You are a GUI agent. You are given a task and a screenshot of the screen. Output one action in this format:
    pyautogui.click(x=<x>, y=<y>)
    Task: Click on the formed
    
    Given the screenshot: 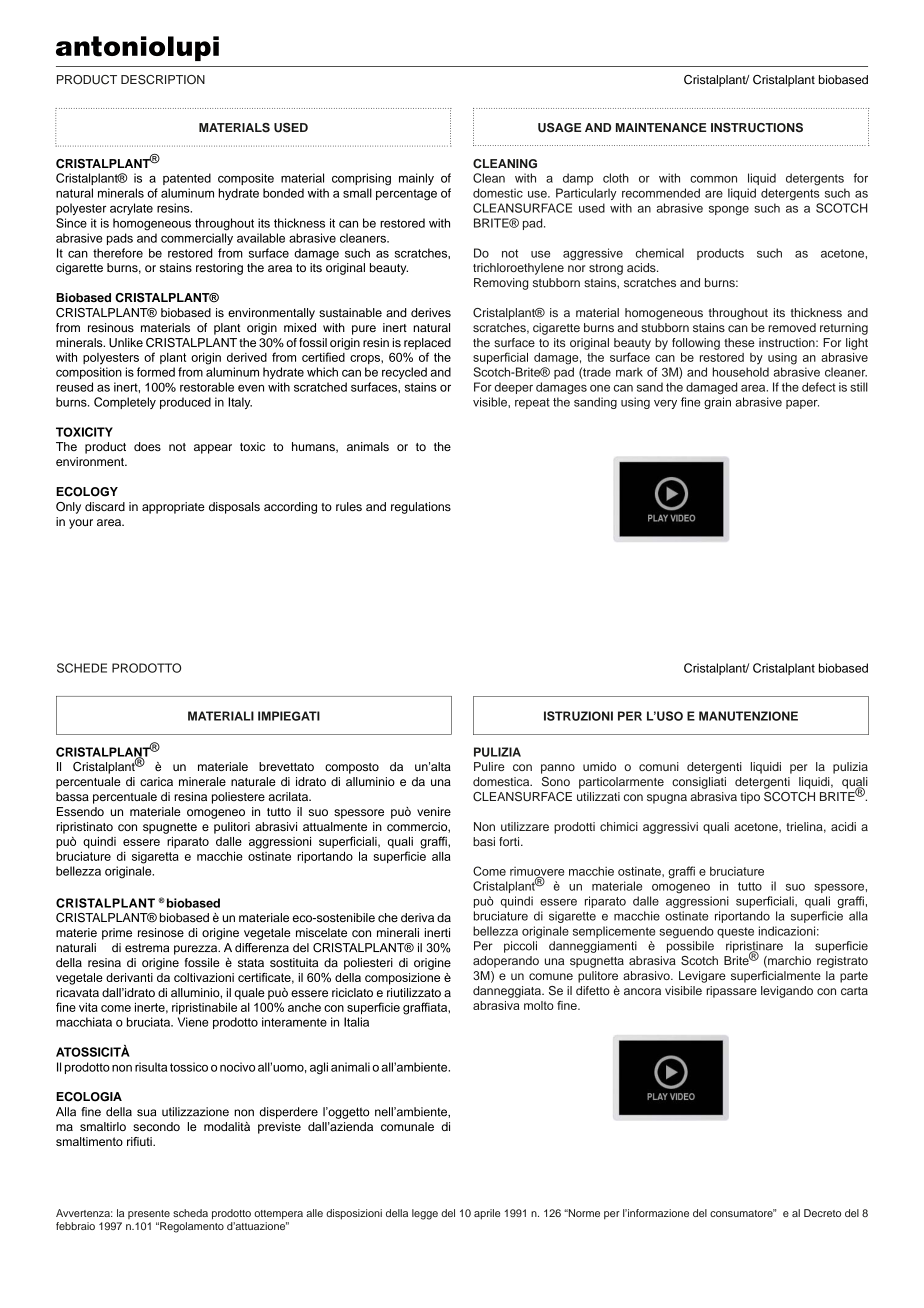 What is the action you would take?
    pyautogui.click(x=156, y=372)
